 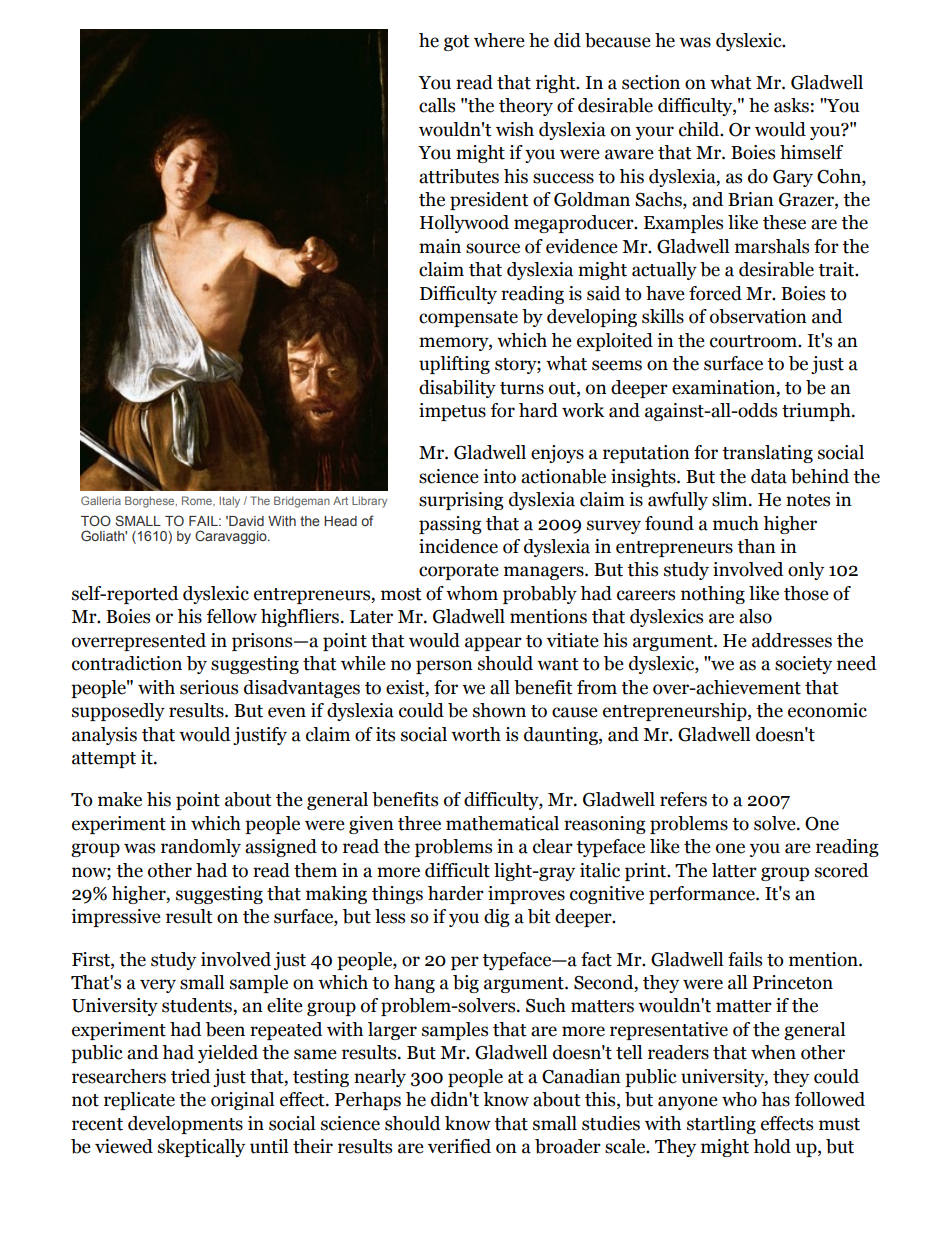 What do you see at coordinates (437, 105) in the image?
I see `calls` at bounding box center [437, 105].
